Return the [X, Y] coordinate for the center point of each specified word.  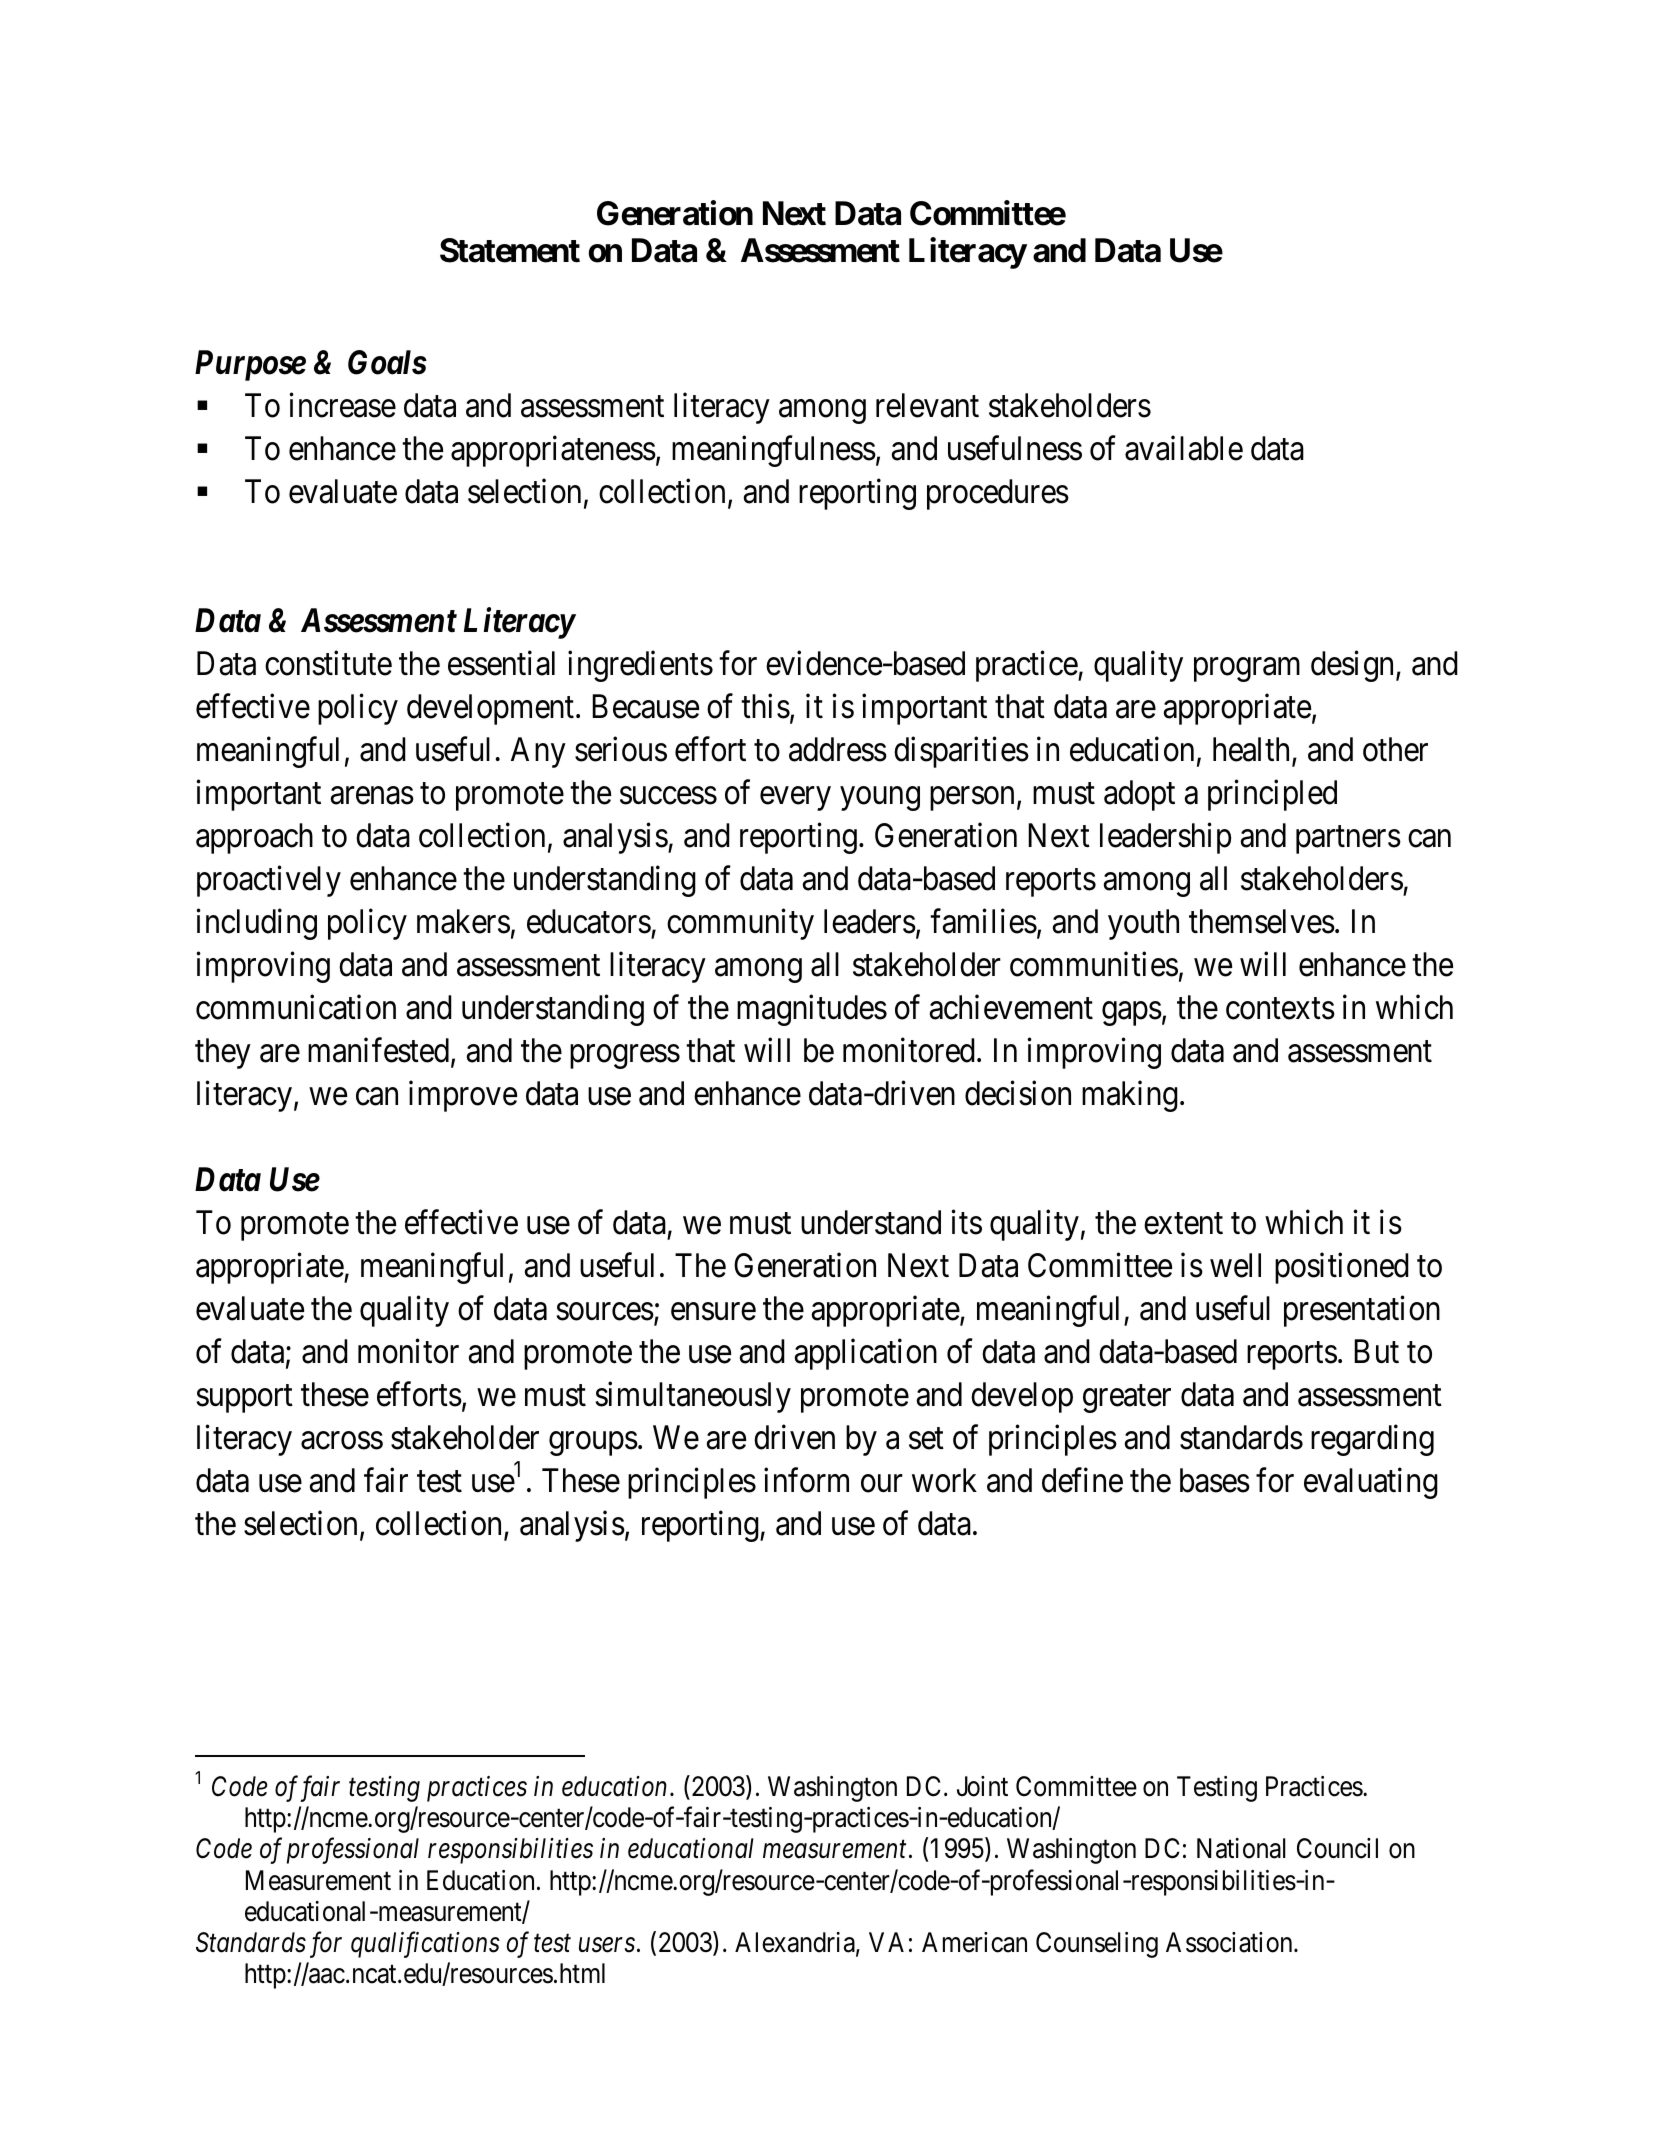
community [740, 924]
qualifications [425, 1944]
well [1235, 1265]
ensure [713, 1312]
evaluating [1371, 1483]
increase [342, 405]
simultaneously [693, 1397]
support [244, 1399]
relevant [927, 405]
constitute [328, 663]
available [1184, 448]
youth [1143, 924]
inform [806, 1480]
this [765, 706]
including [256, 924]
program [1247, 670]
